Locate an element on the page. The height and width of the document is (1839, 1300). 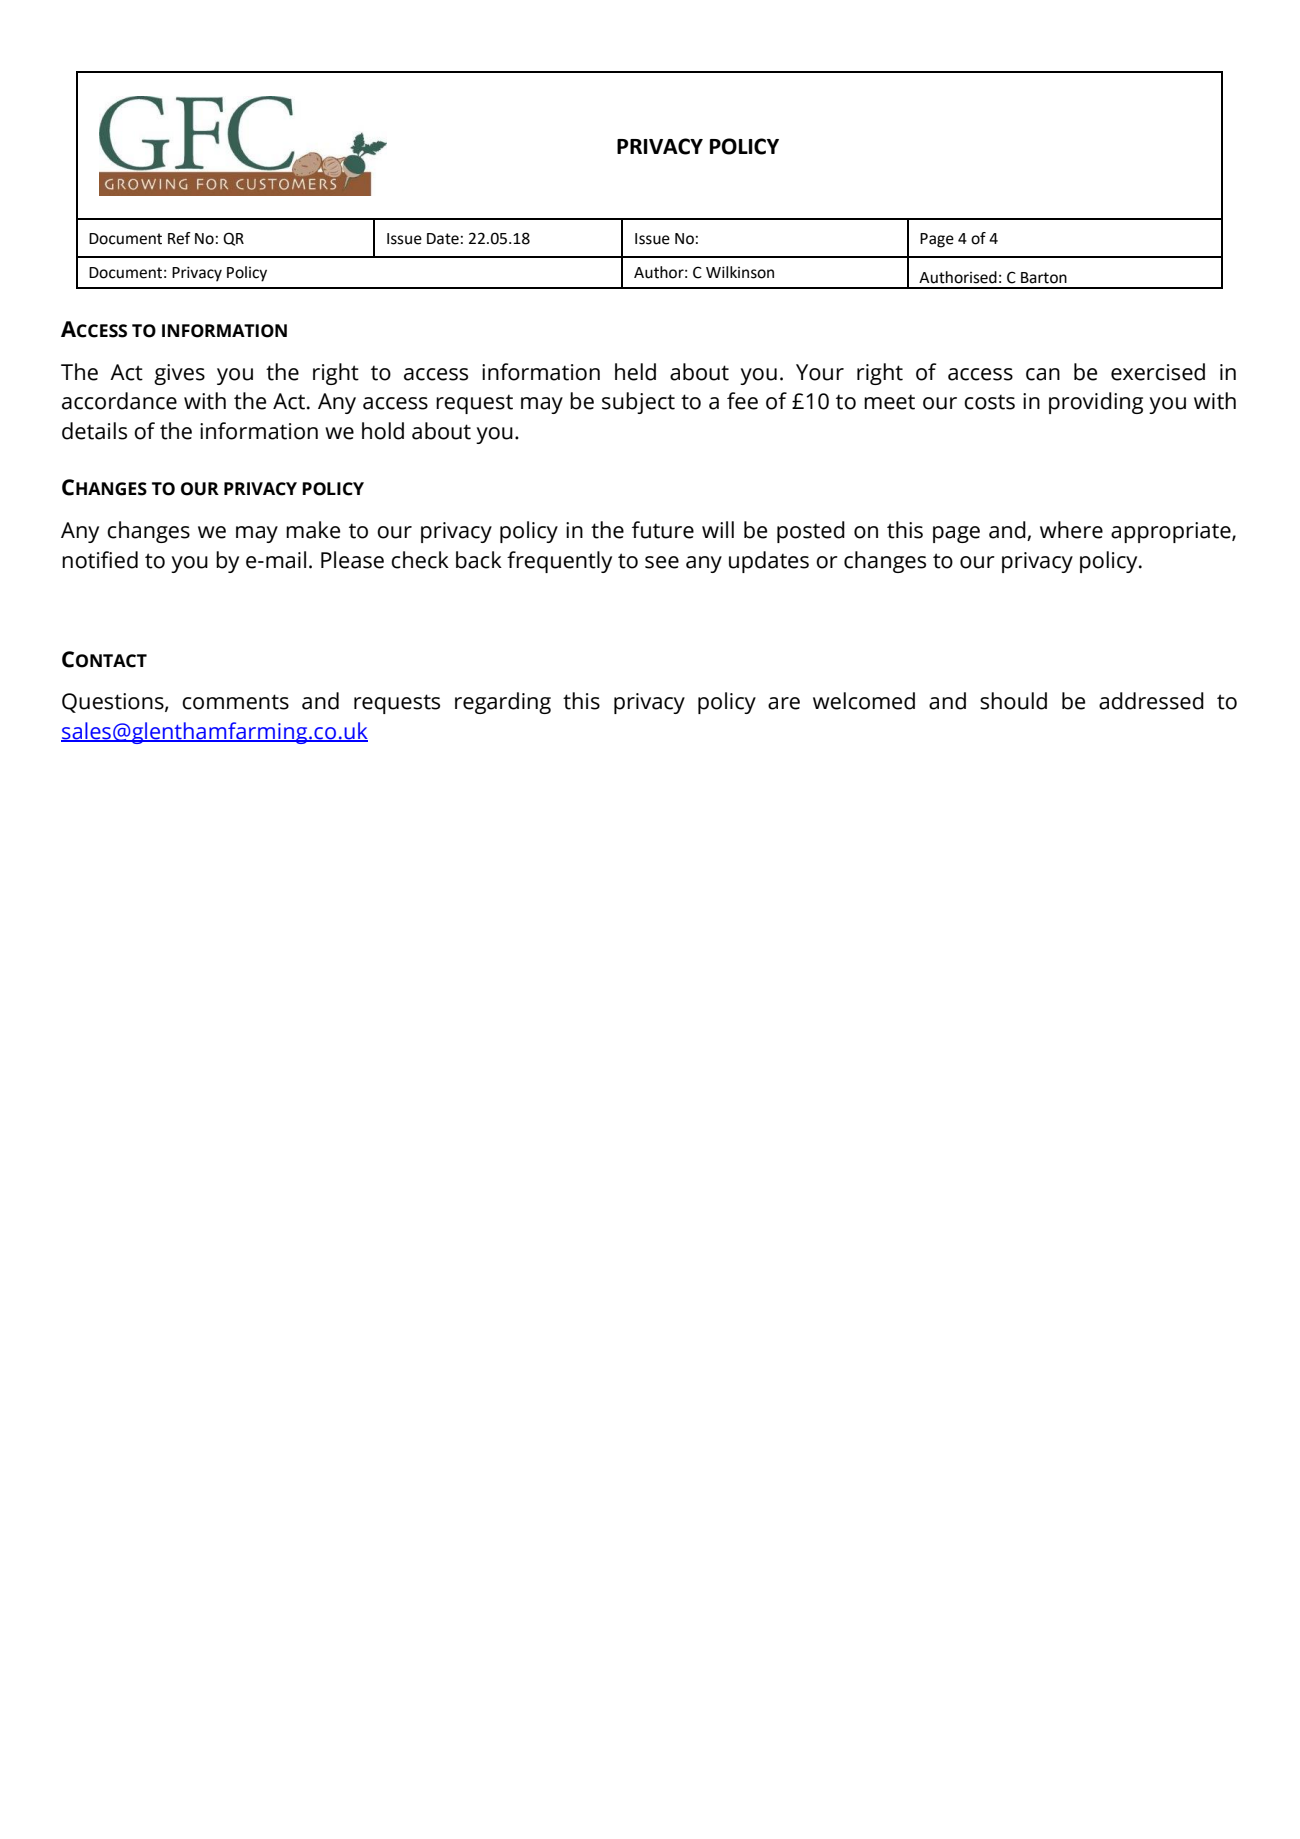
future is located at coordinates (663, 530).
